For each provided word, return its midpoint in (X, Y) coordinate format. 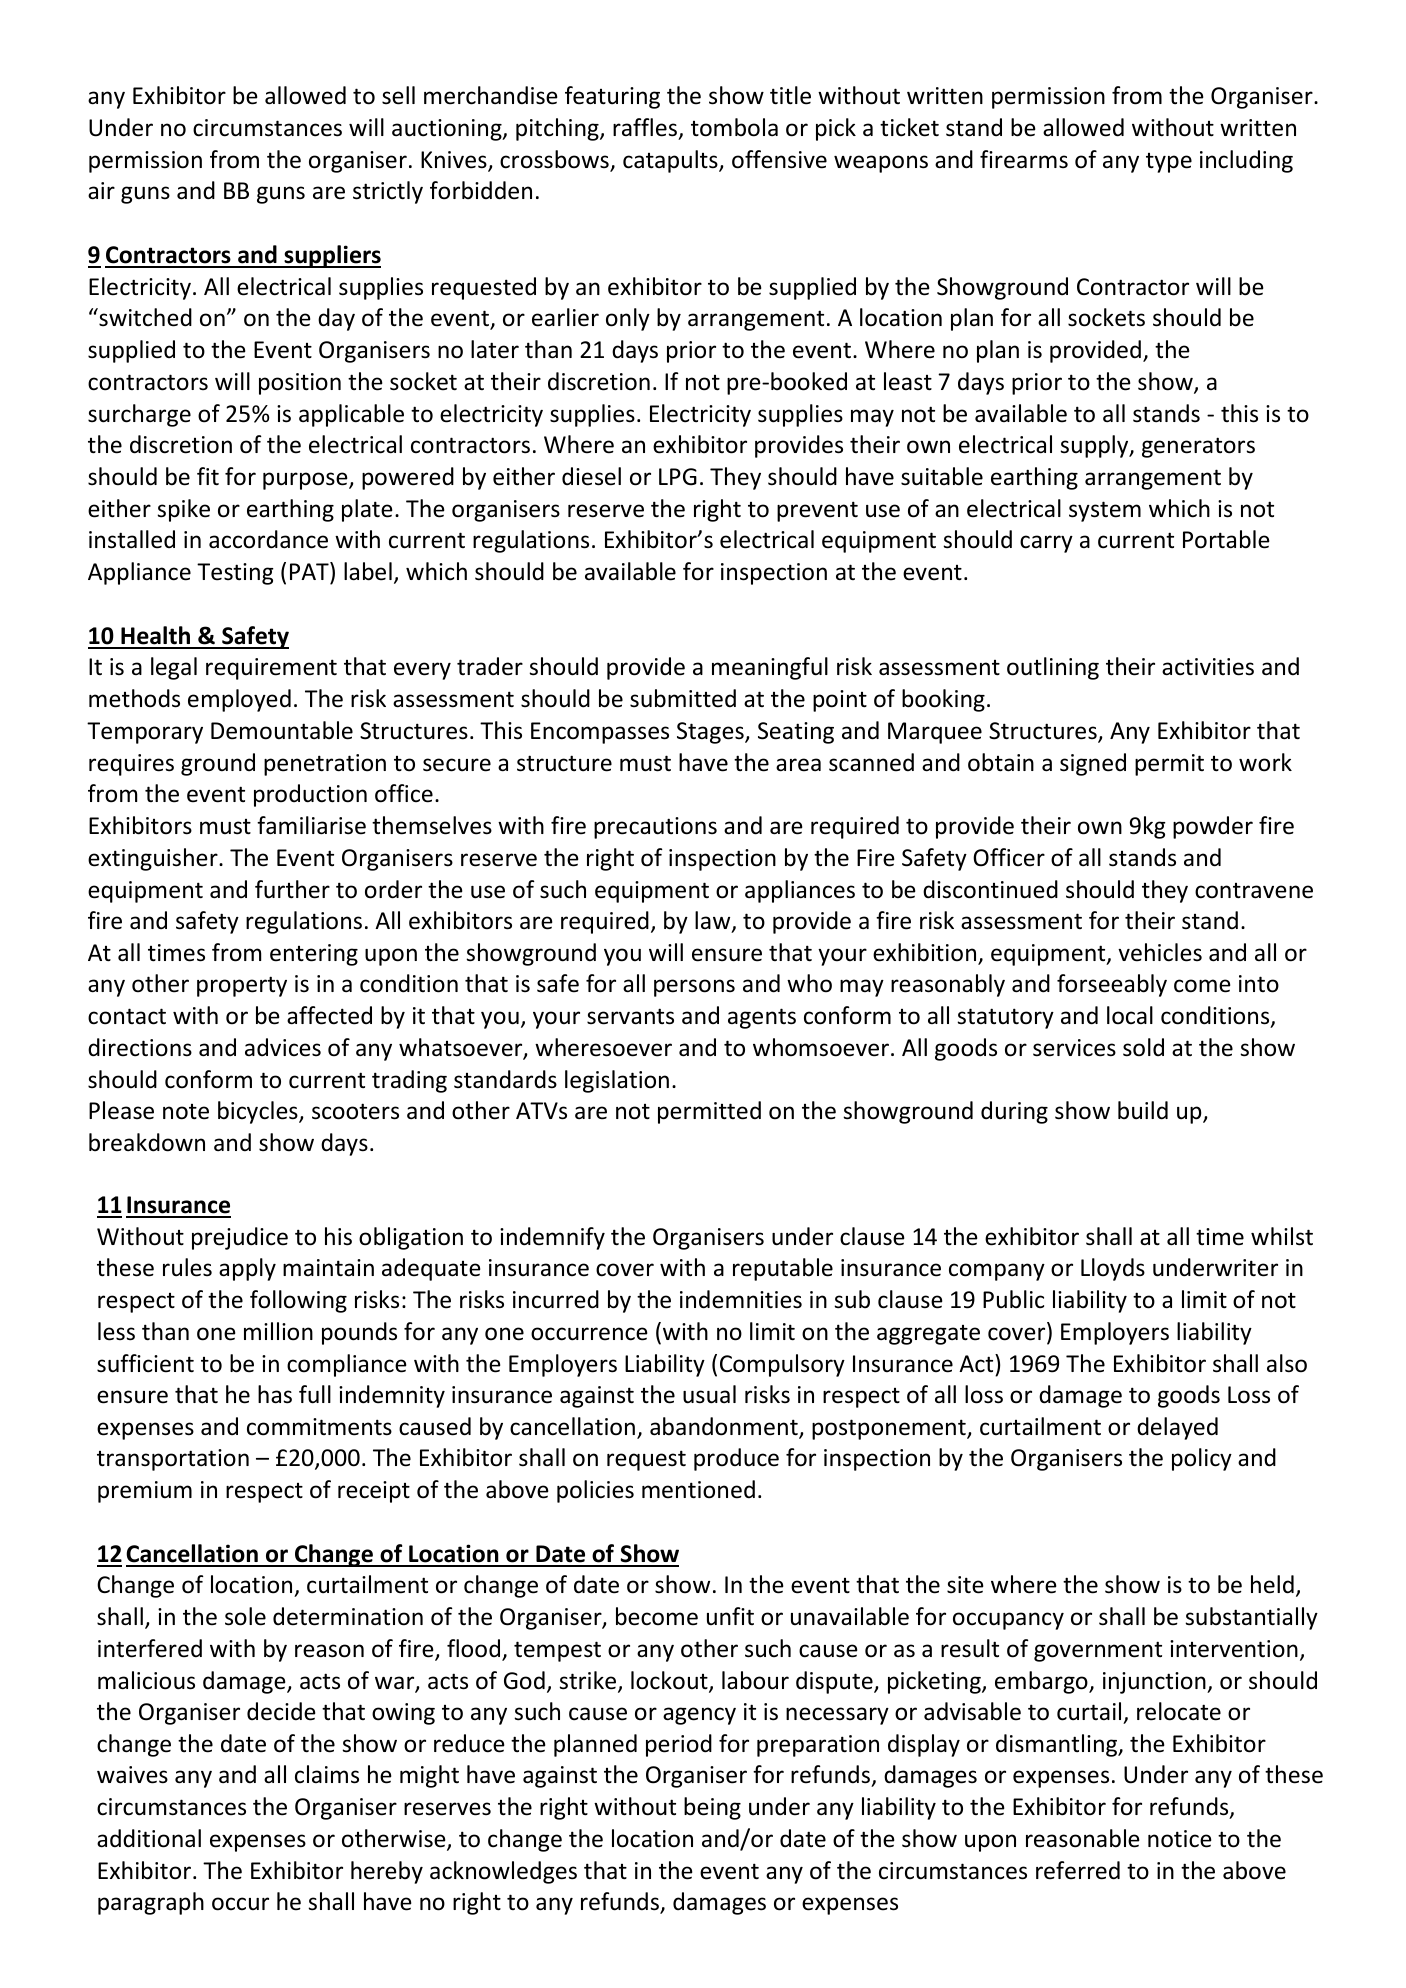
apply (247, 1269)
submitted (683, 698)
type (1169, 163)
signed (1093, 764)
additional (149, 1838)
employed (239, 700)
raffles (646, 128)
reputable (783, 1269)
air (101, 191)
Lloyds (1113, 1269)
